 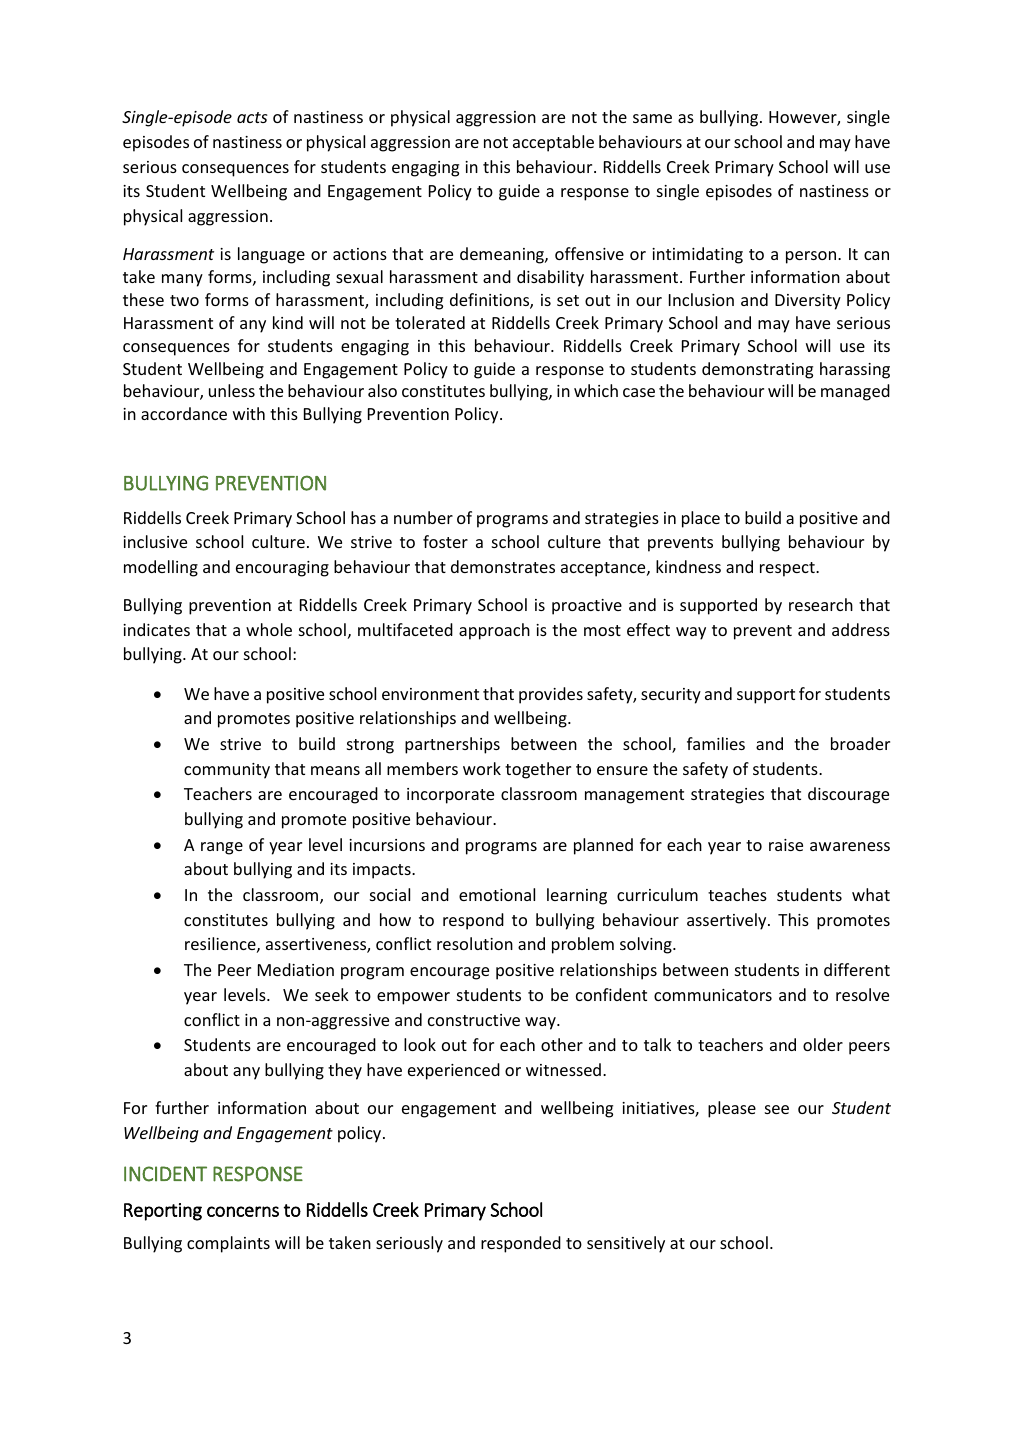 I want to click on address, so click(x=861, y=629).
